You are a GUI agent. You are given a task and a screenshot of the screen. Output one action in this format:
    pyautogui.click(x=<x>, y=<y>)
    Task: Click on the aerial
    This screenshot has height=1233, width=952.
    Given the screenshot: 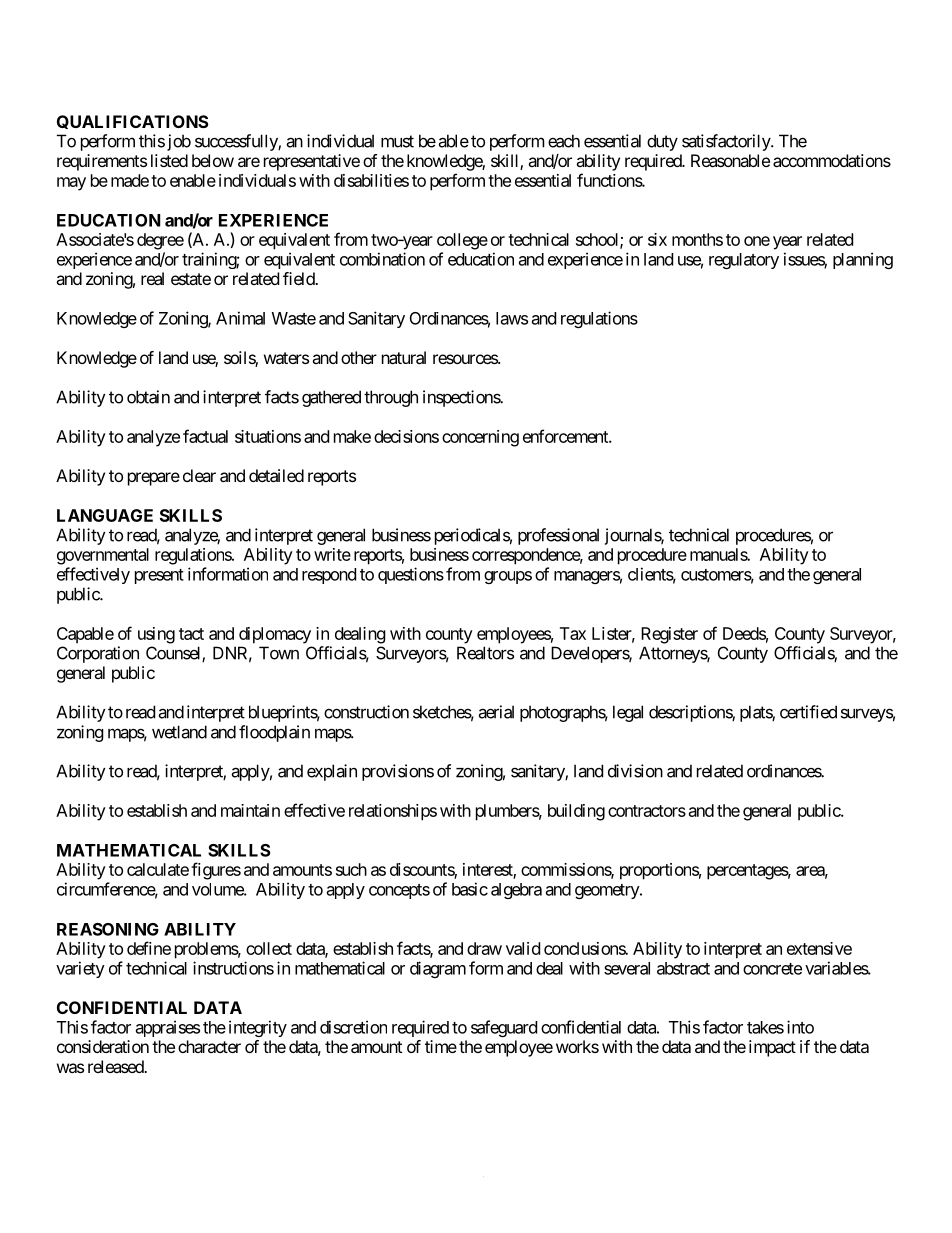 What is the action you would take?
    pyautogui.click(x=496, y=712)
